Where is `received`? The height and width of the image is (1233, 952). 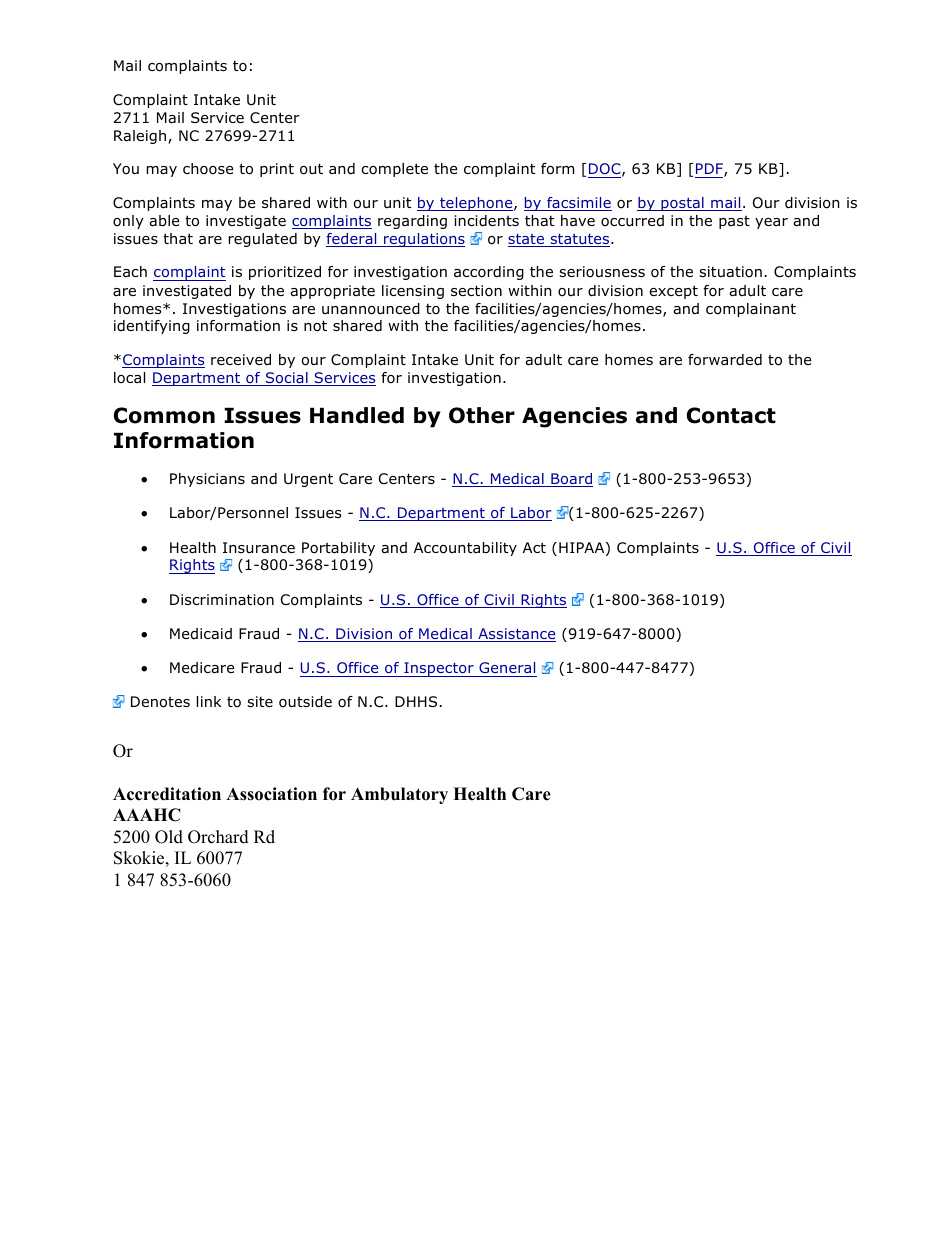
received is located at coordinates (241, 360).
